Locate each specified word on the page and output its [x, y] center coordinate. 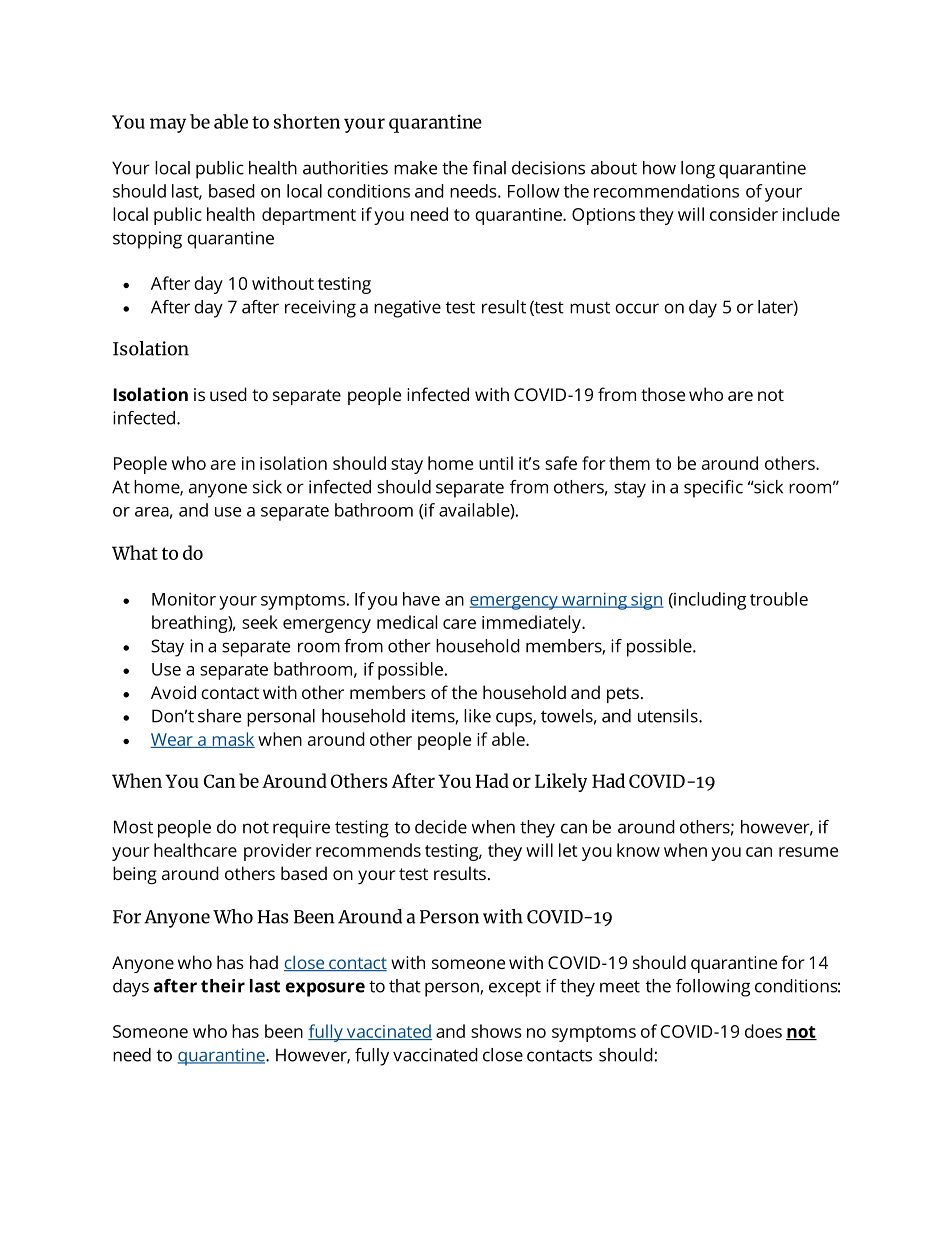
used [228, 394]
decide [441, 827]
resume [808, 852]
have [421, 599]
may [168, 125]
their [223, 986]
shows [496, 1031]
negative [407, 309]
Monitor [184, 599]
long [698, 170]
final [489, 168]
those [663, 394]
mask [232, 740]
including [709, 601]
